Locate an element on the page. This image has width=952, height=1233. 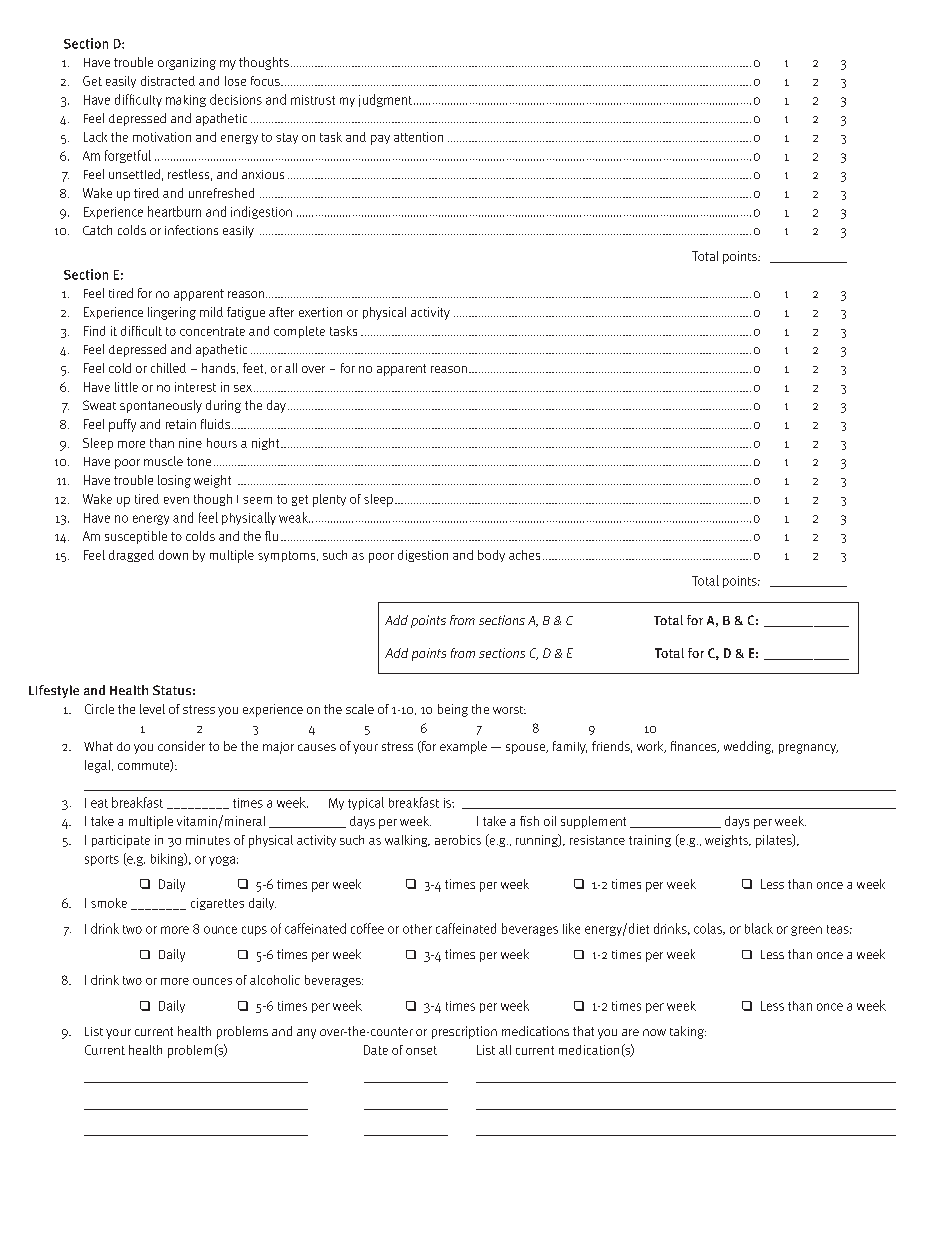
alcoholic is located at coordinates (275, 980).
